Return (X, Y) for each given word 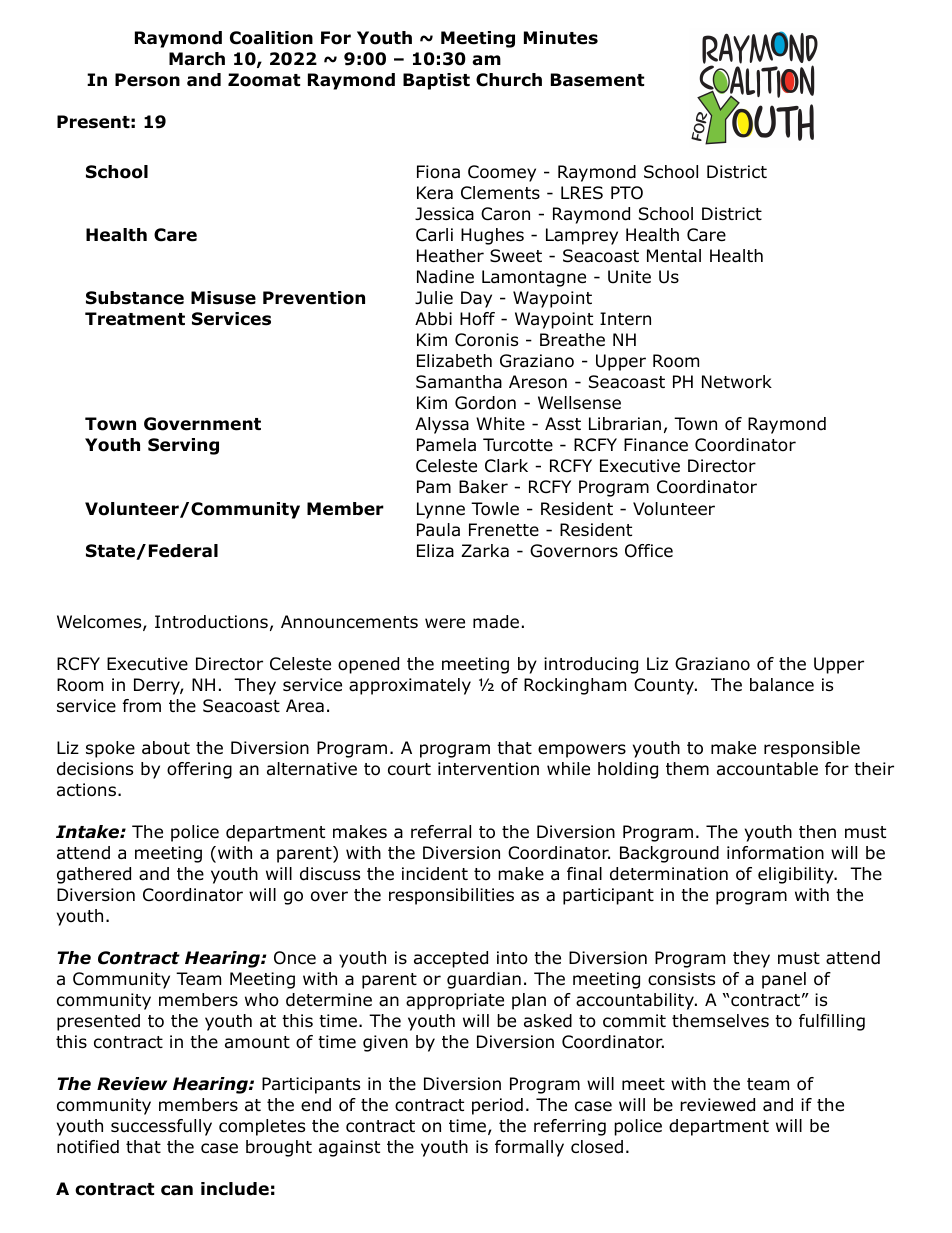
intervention (488, 769)
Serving (183, 446)
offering (199, 770)
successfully (161, 1127)
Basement (597, 80)
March (197, 59)
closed (597, 1147)
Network (737, 382)
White (500, 424)
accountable (767, 769)
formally (529, 1148)
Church (509, 80)
